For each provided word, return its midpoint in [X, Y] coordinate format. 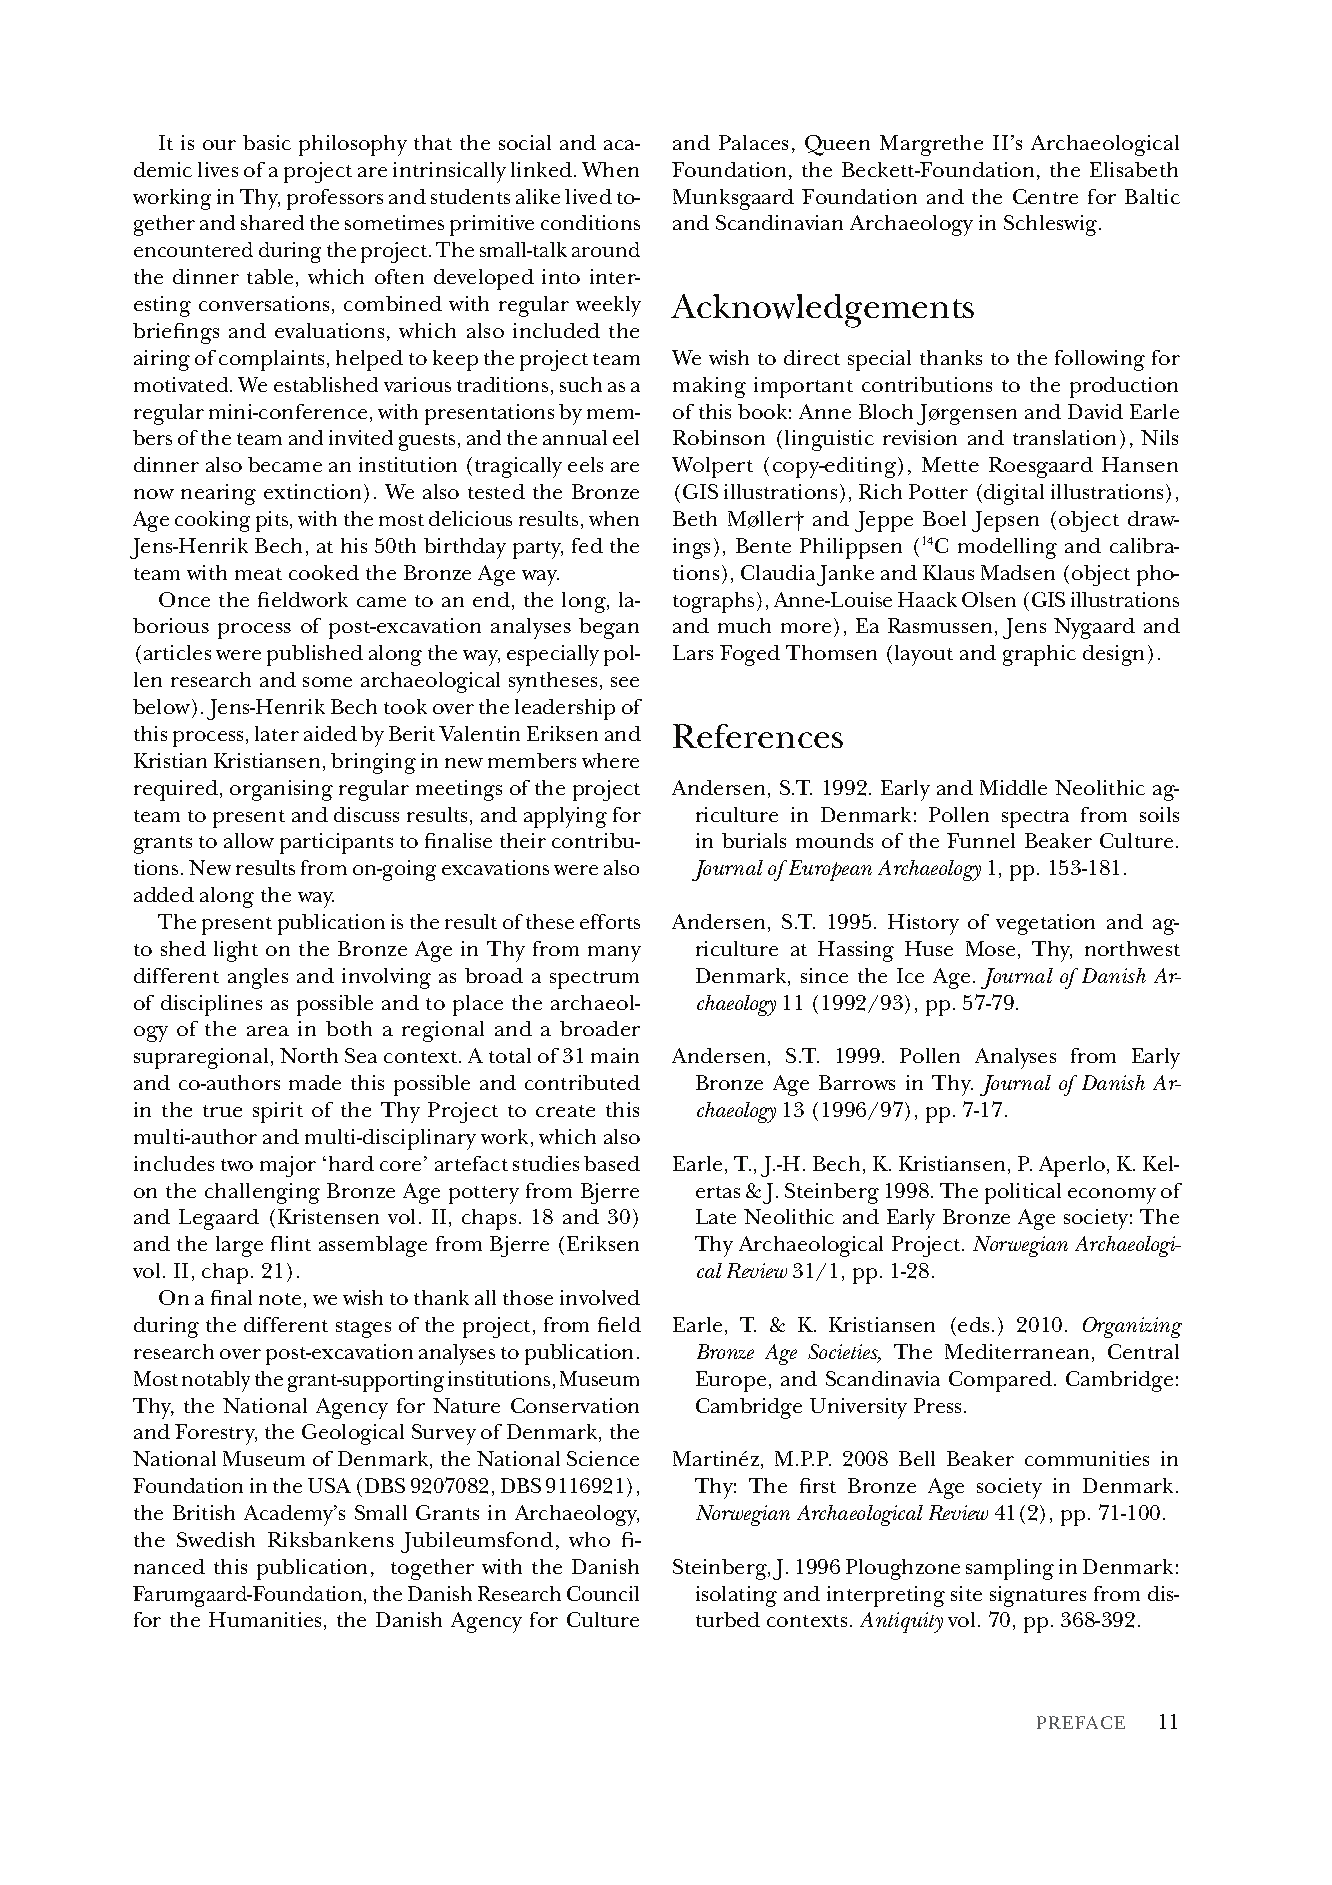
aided [330, 733]
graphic [1039, 655]
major [288, 1166]
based [612, 1163]
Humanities [265, 1619]
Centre [1045, 196]
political [1023, 1193]
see [625, 682]
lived [588, 196]
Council [603, 1593]
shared [272, 222]
